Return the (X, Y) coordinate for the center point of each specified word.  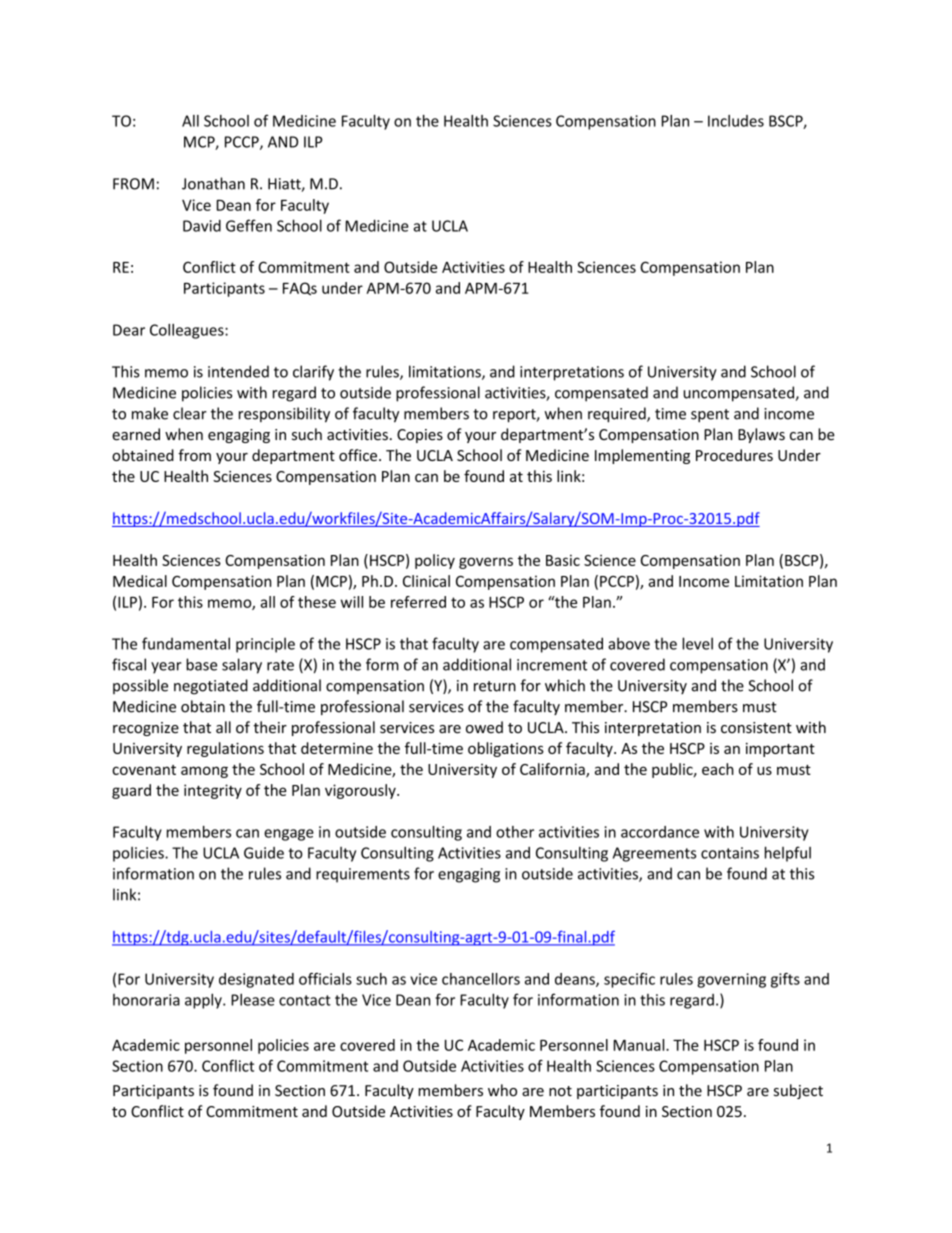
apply (204, 1001)
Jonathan (213, 183)
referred (418, 602)
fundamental (186, 643)
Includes (736, 121)
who (502, 1090)
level (697, 643)
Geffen (249, 225)
